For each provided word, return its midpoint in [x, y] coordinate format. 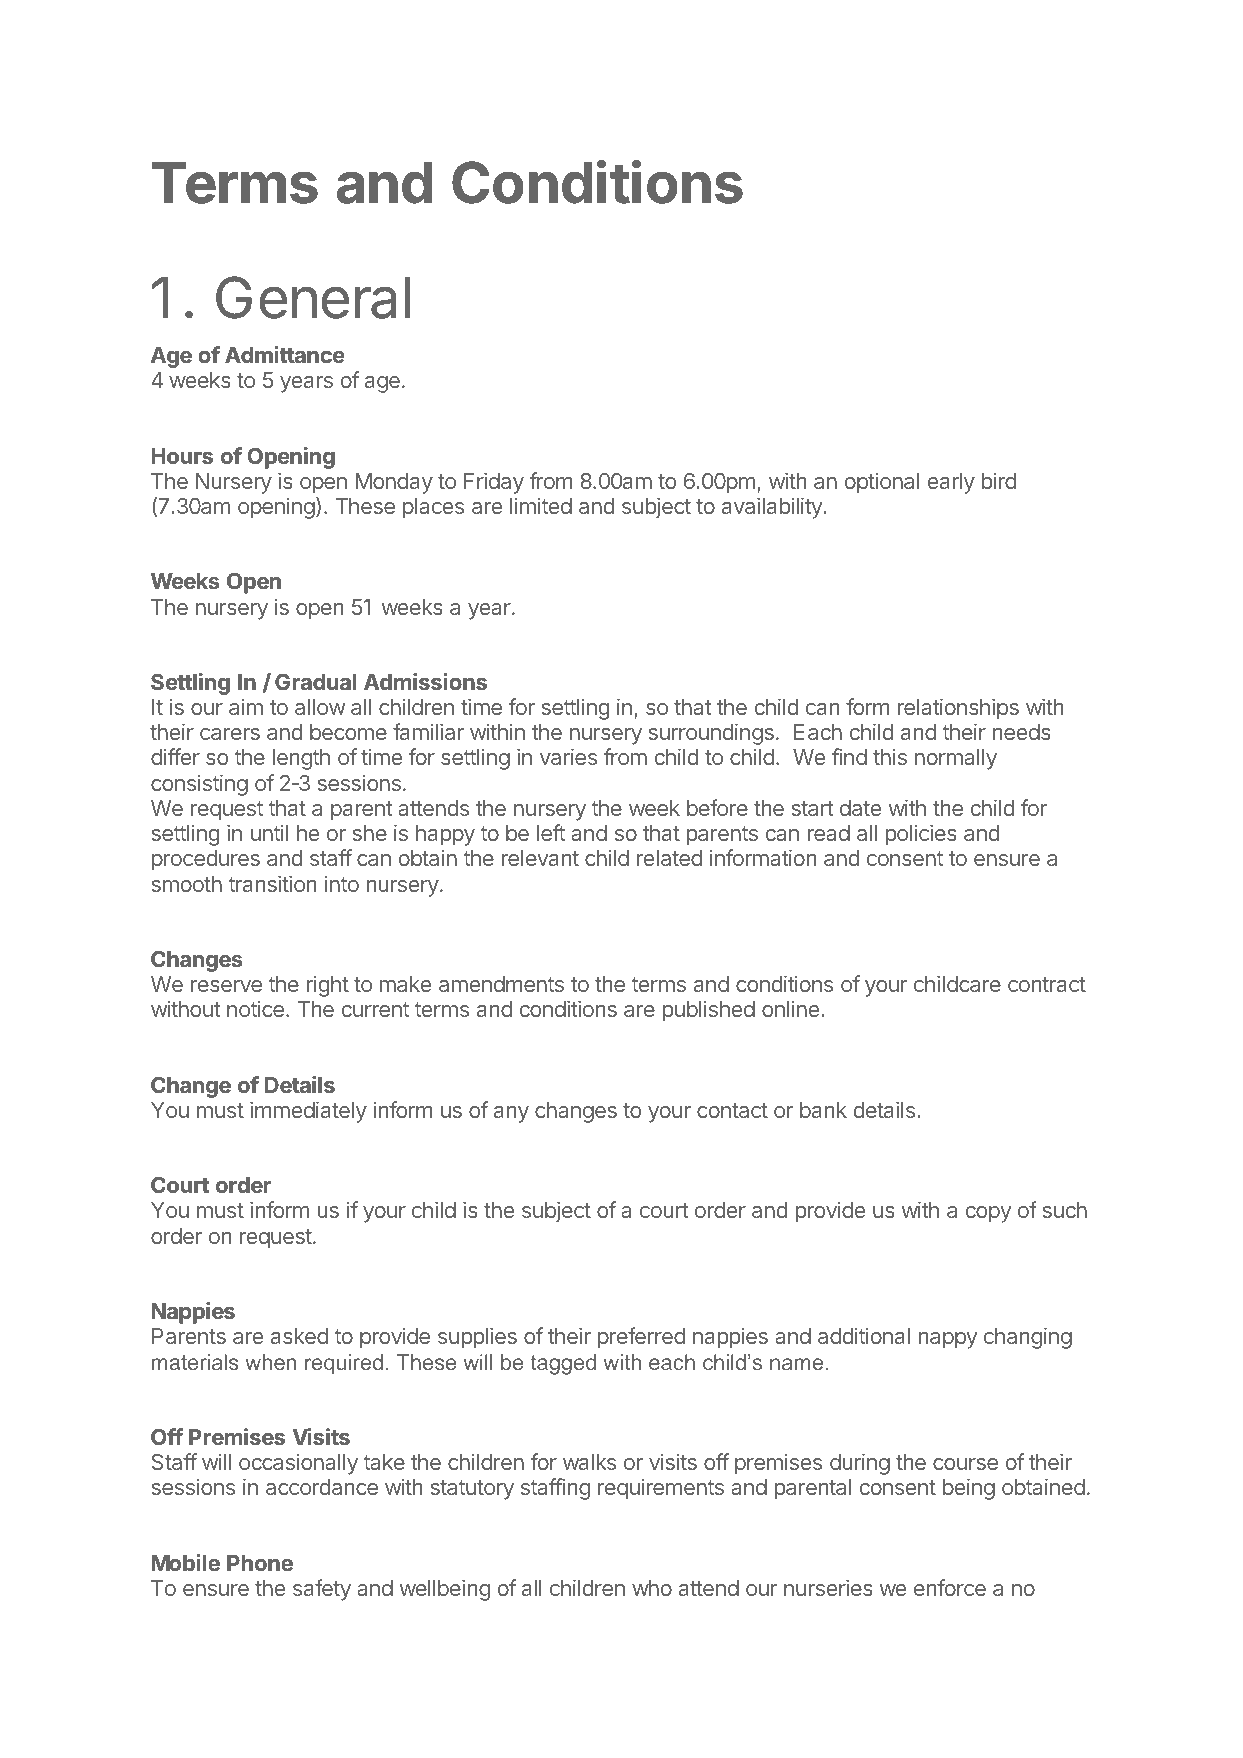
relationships [958, 709]
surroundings [711, 734]
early [951, 483]
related [669, 858]
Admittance [285, 354]
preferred [641, 1338]
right [328, 986]
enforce [950, 1587]
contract [1047, 984]
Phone [260, 1563]
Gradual [315, 681]
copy [989, 1214]
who [652, 1588]
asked [299, 1336]
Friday [494, 483]
